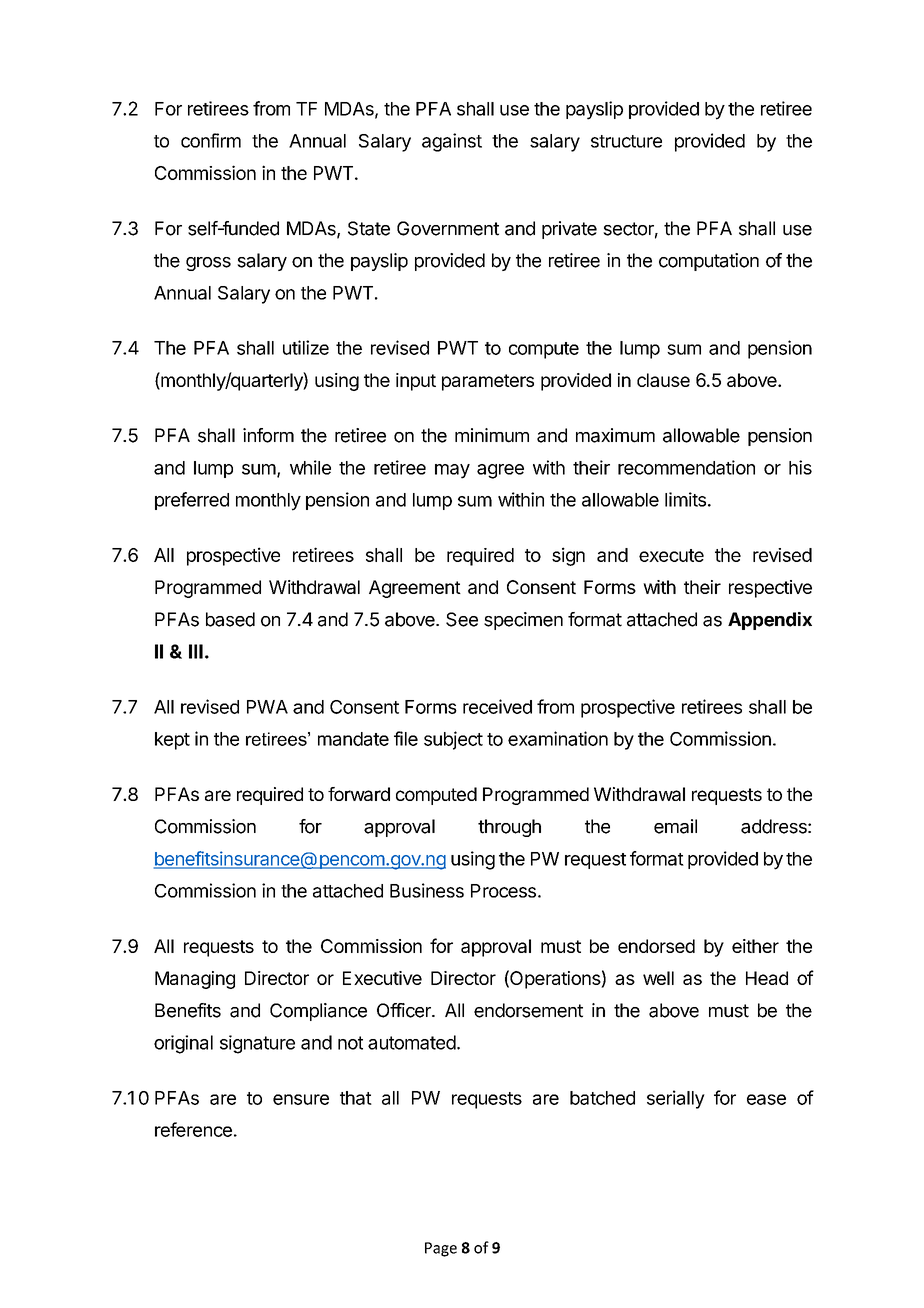  Describe the element at coordinates (766, 1099) in the screenshot. I see `ease` at that location.
